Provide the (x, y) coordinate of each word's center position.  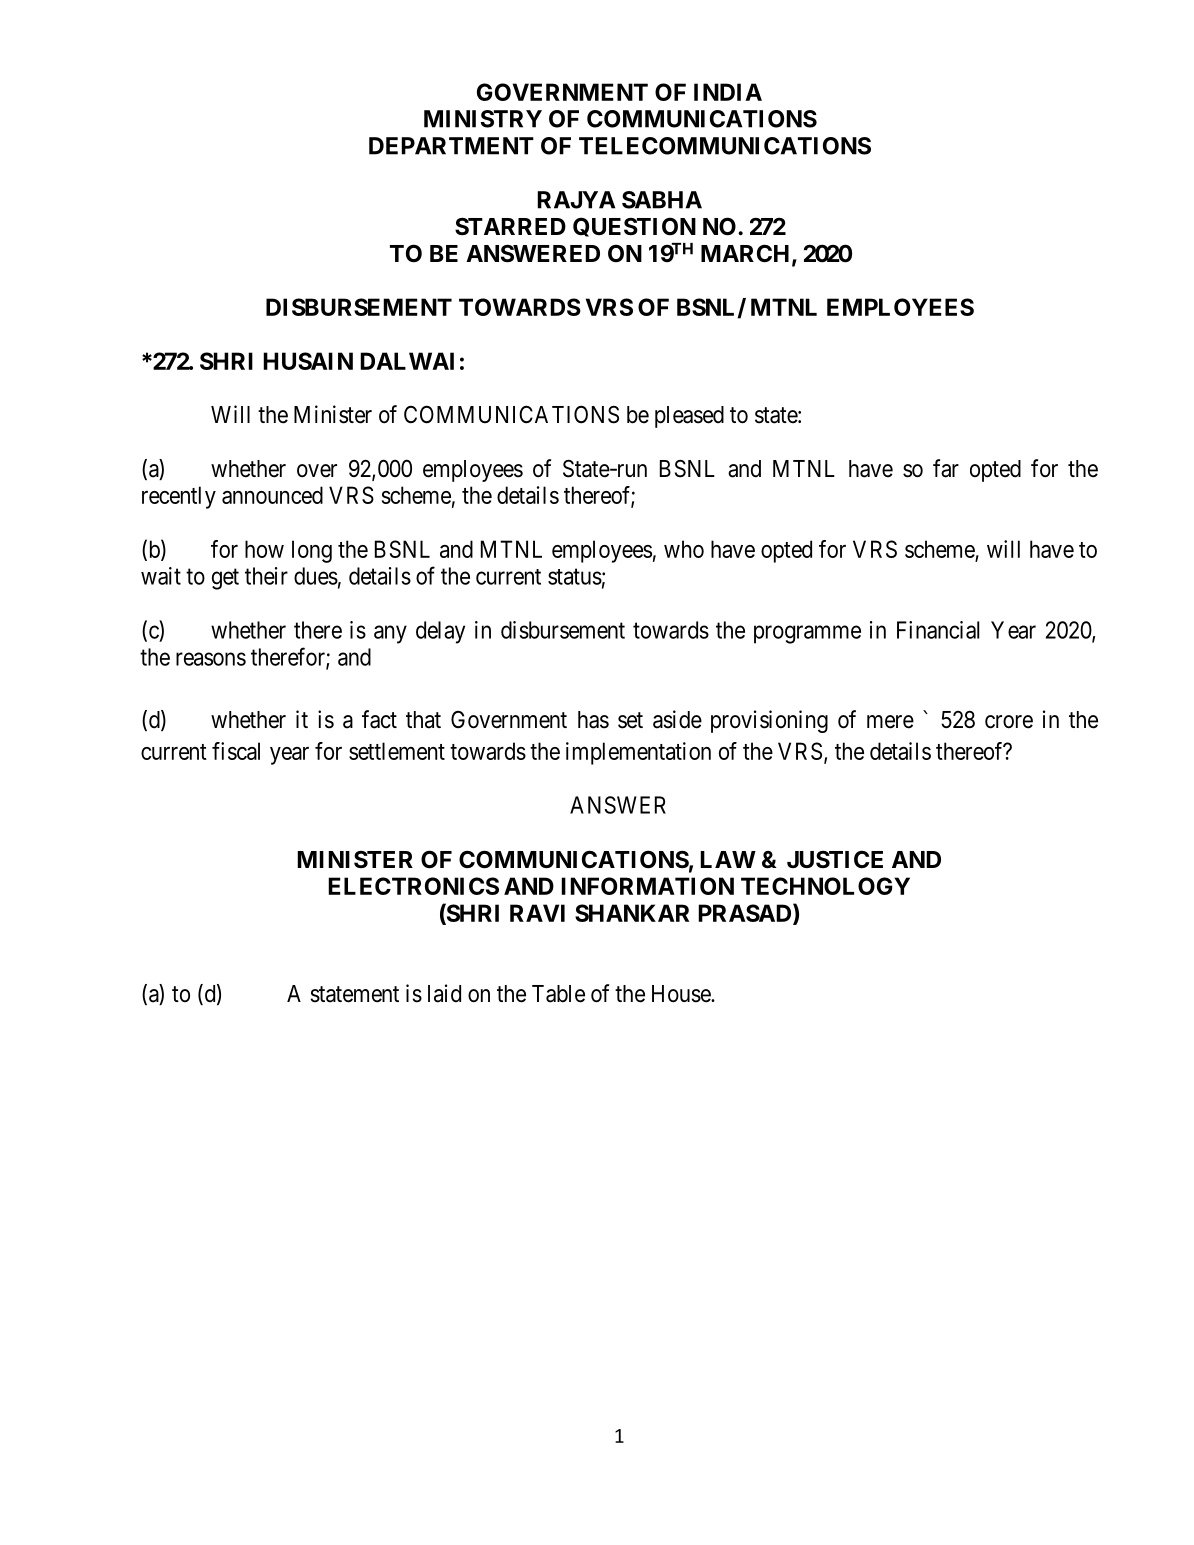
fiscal (236, 751)
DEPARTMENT (451, 146)
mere (890, 722)
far (946, 468)
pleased (689, 417)
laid (444, 993)
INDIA (728, 92)
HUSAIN (308, 361)
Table (558, 994)
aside (677, 719)
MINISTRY (483, 119)
